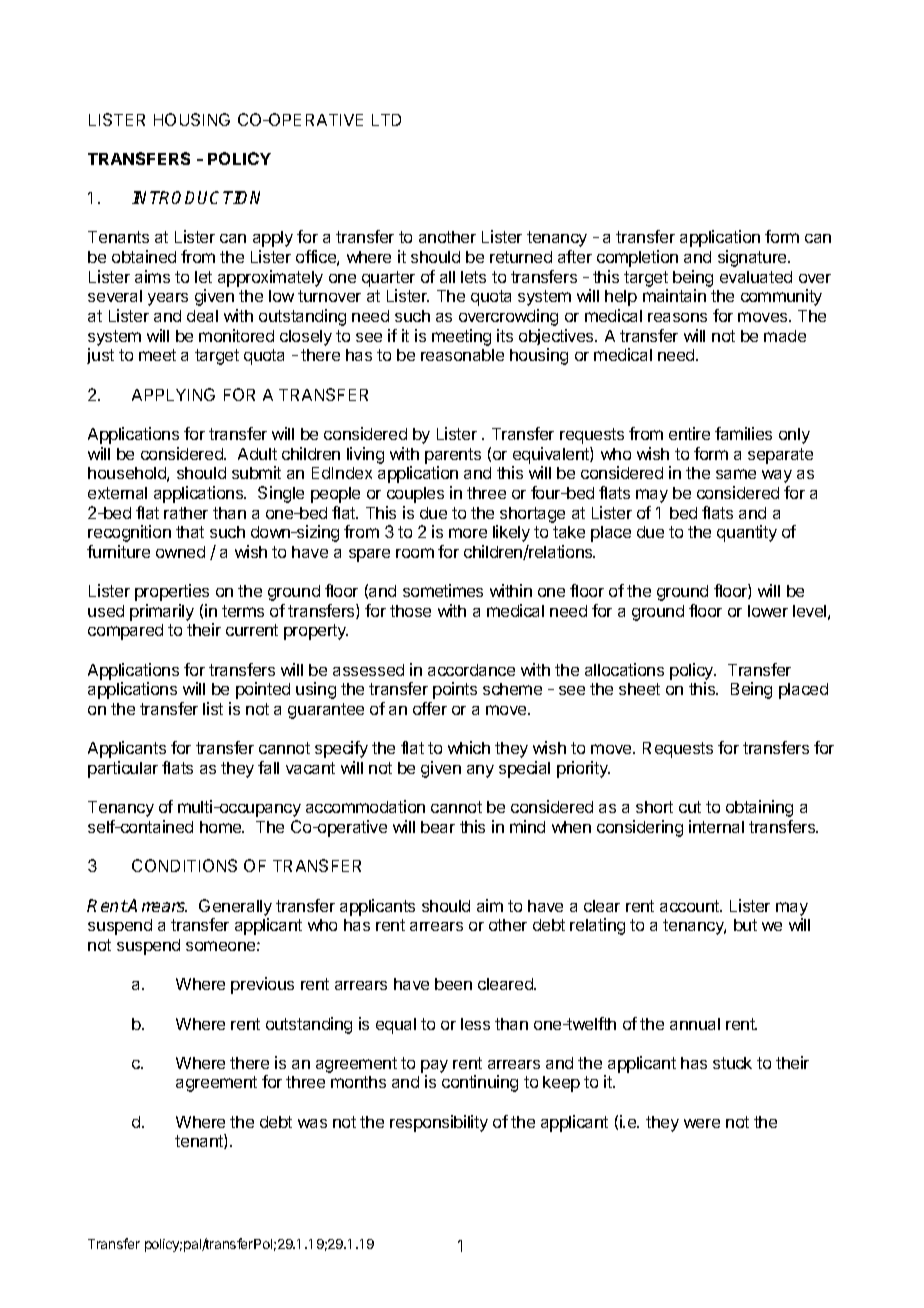  What do you see at coordinates (186, 513) in the document?
I see `rather` at bounding box center [186, 513].
